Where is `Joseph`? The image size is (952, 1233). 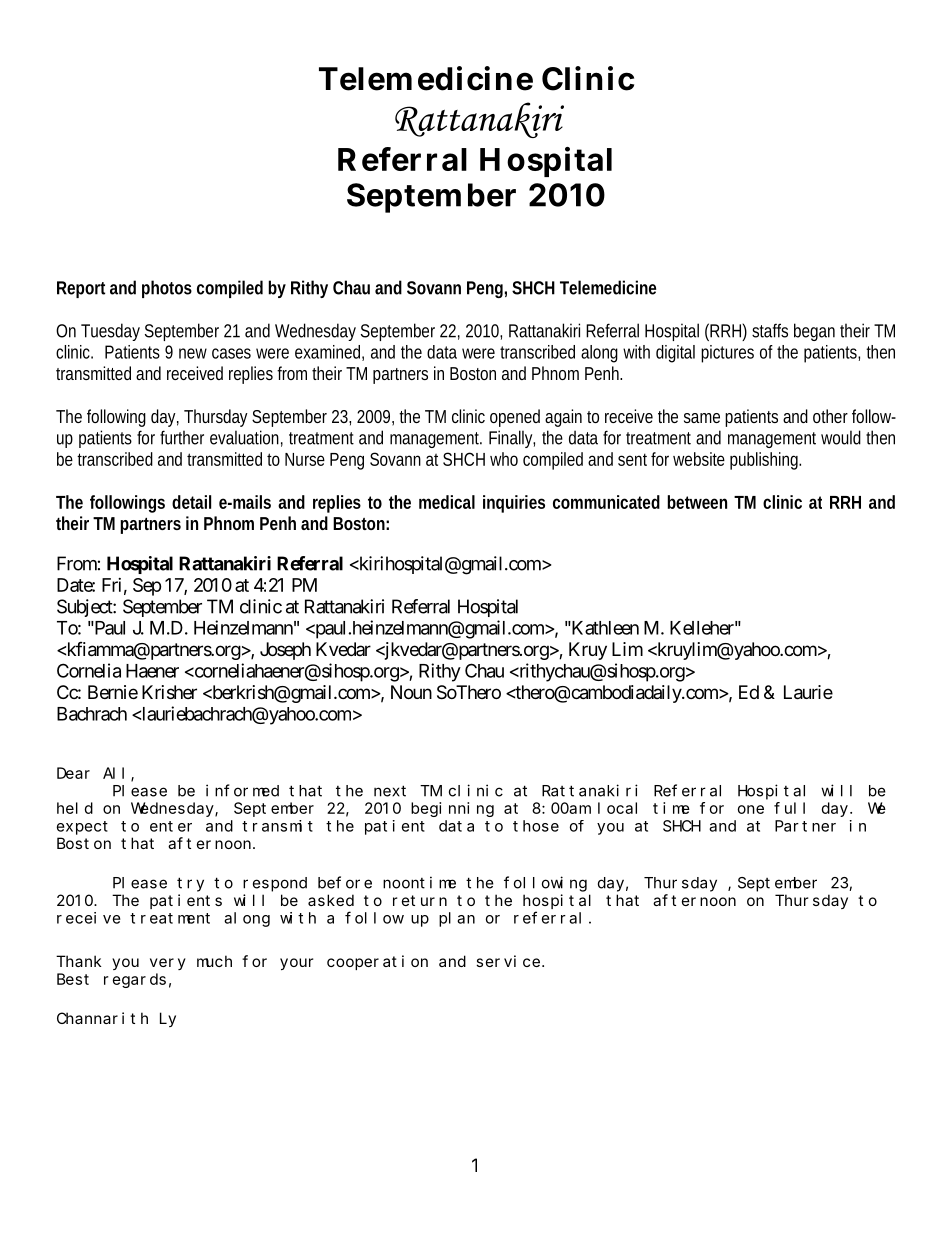 Joseph is located at coordinates (285, 651).
